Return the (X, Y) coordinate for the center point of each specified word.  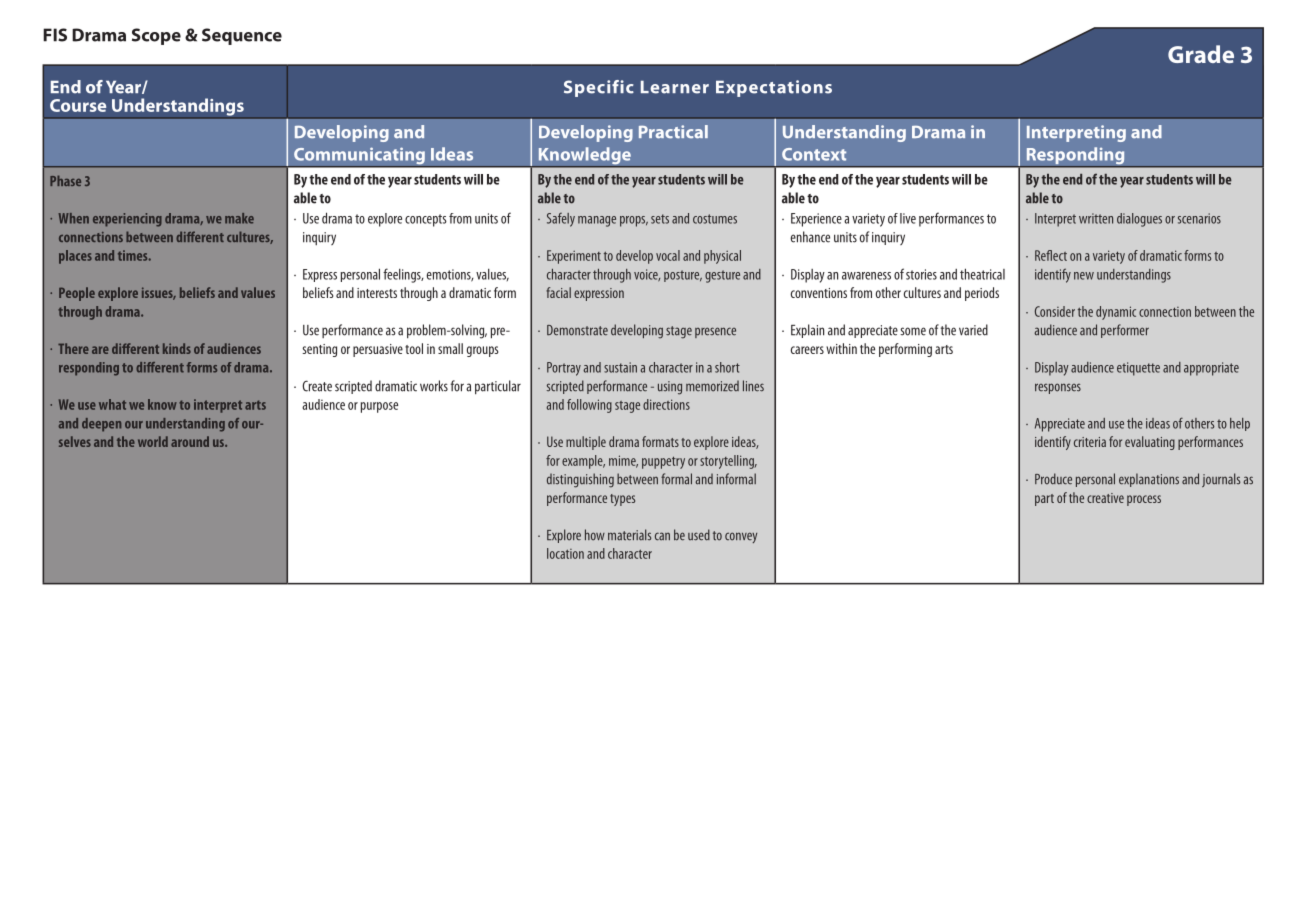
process (1144, 500)
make (239, 218)
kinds (177, 348)
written (1096, 218)
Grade (1201, 54)
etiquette (1138, 369)
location (565, 553)
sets (660, 219)
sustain (620, 367)
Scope (156, 36)
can (662, 536)
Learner (675, 87)
